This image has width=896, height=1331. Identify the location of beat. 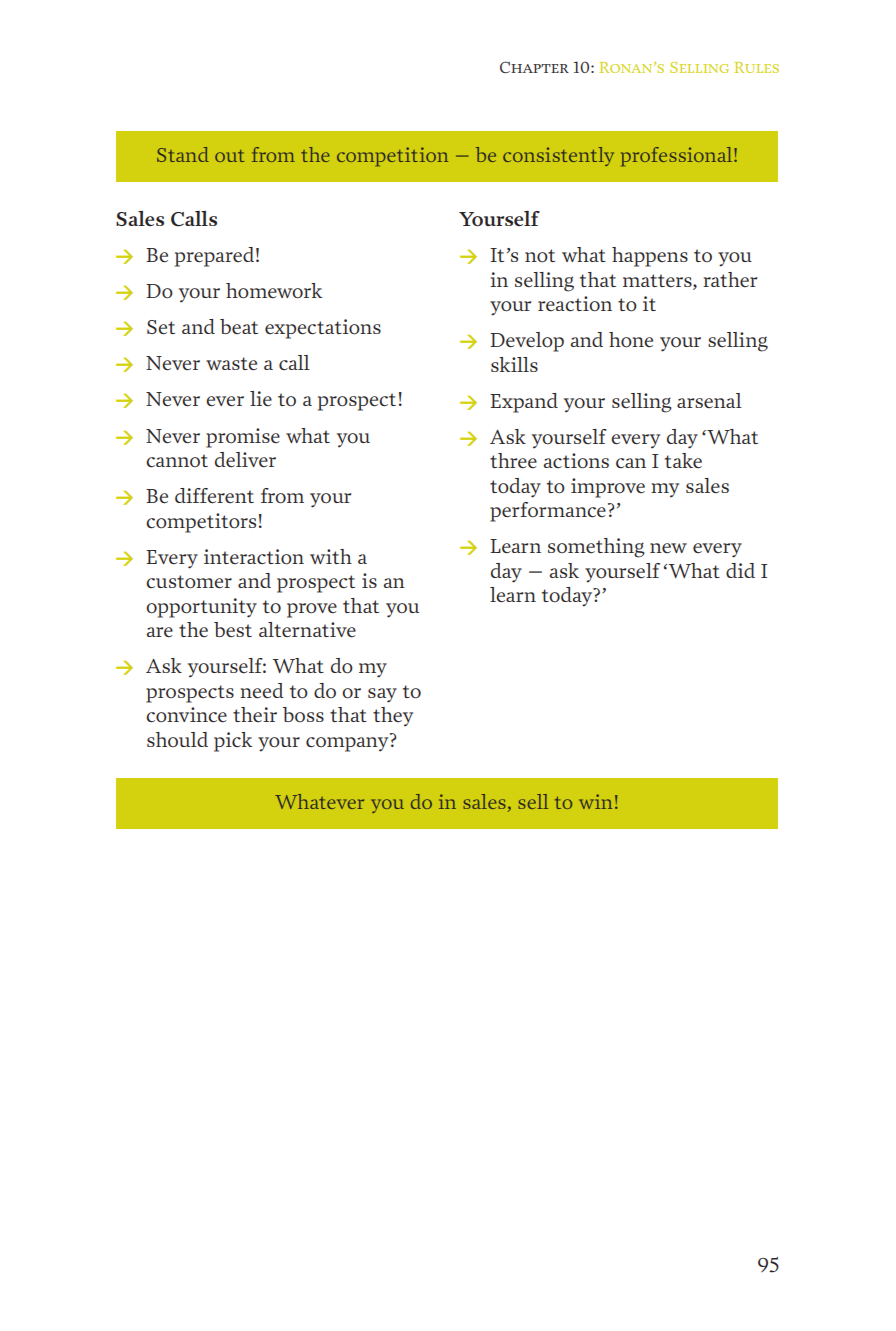
(239, 326).
